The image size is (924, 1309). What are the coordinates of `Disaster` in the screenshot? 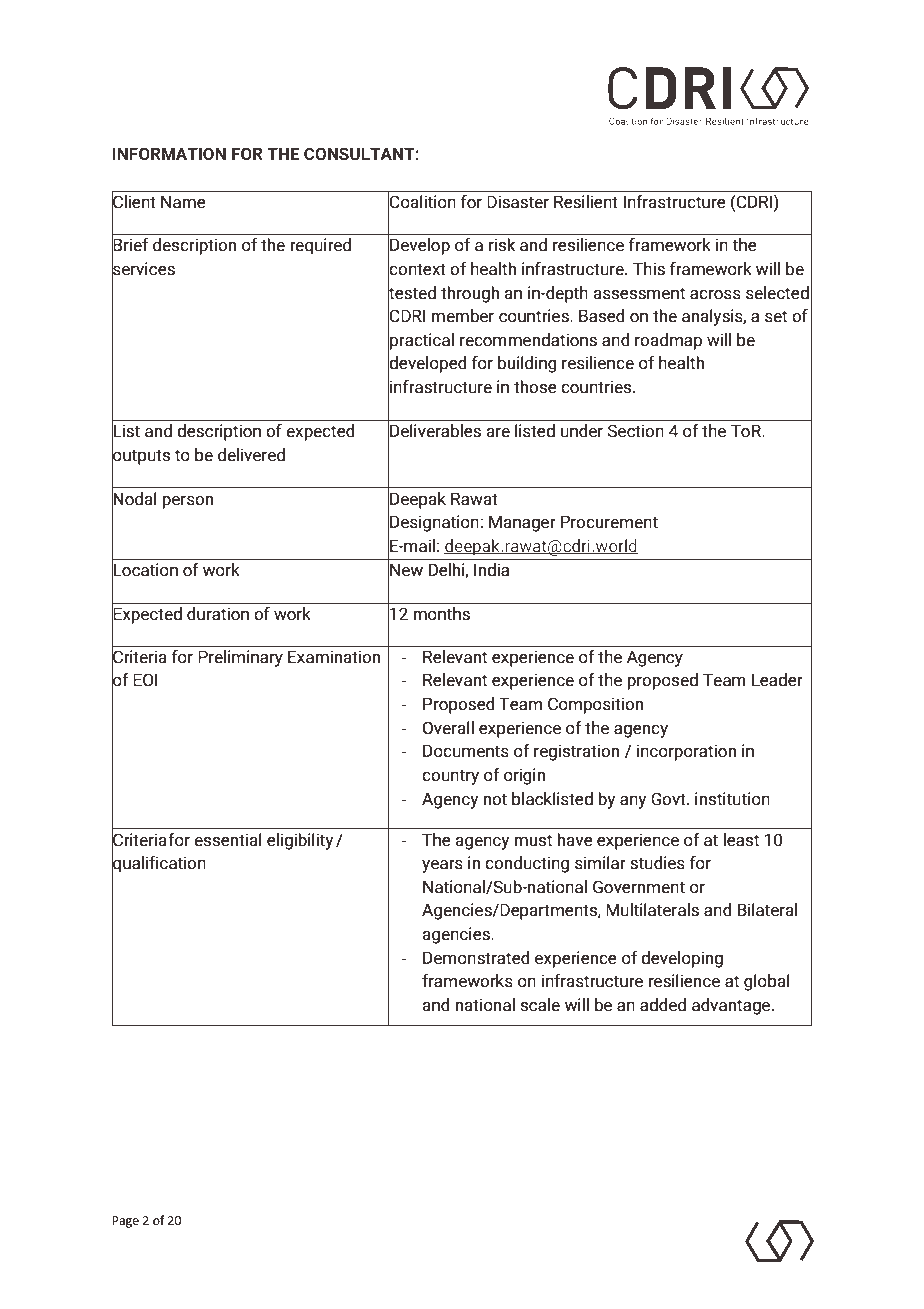 It's located at (518, 202).
